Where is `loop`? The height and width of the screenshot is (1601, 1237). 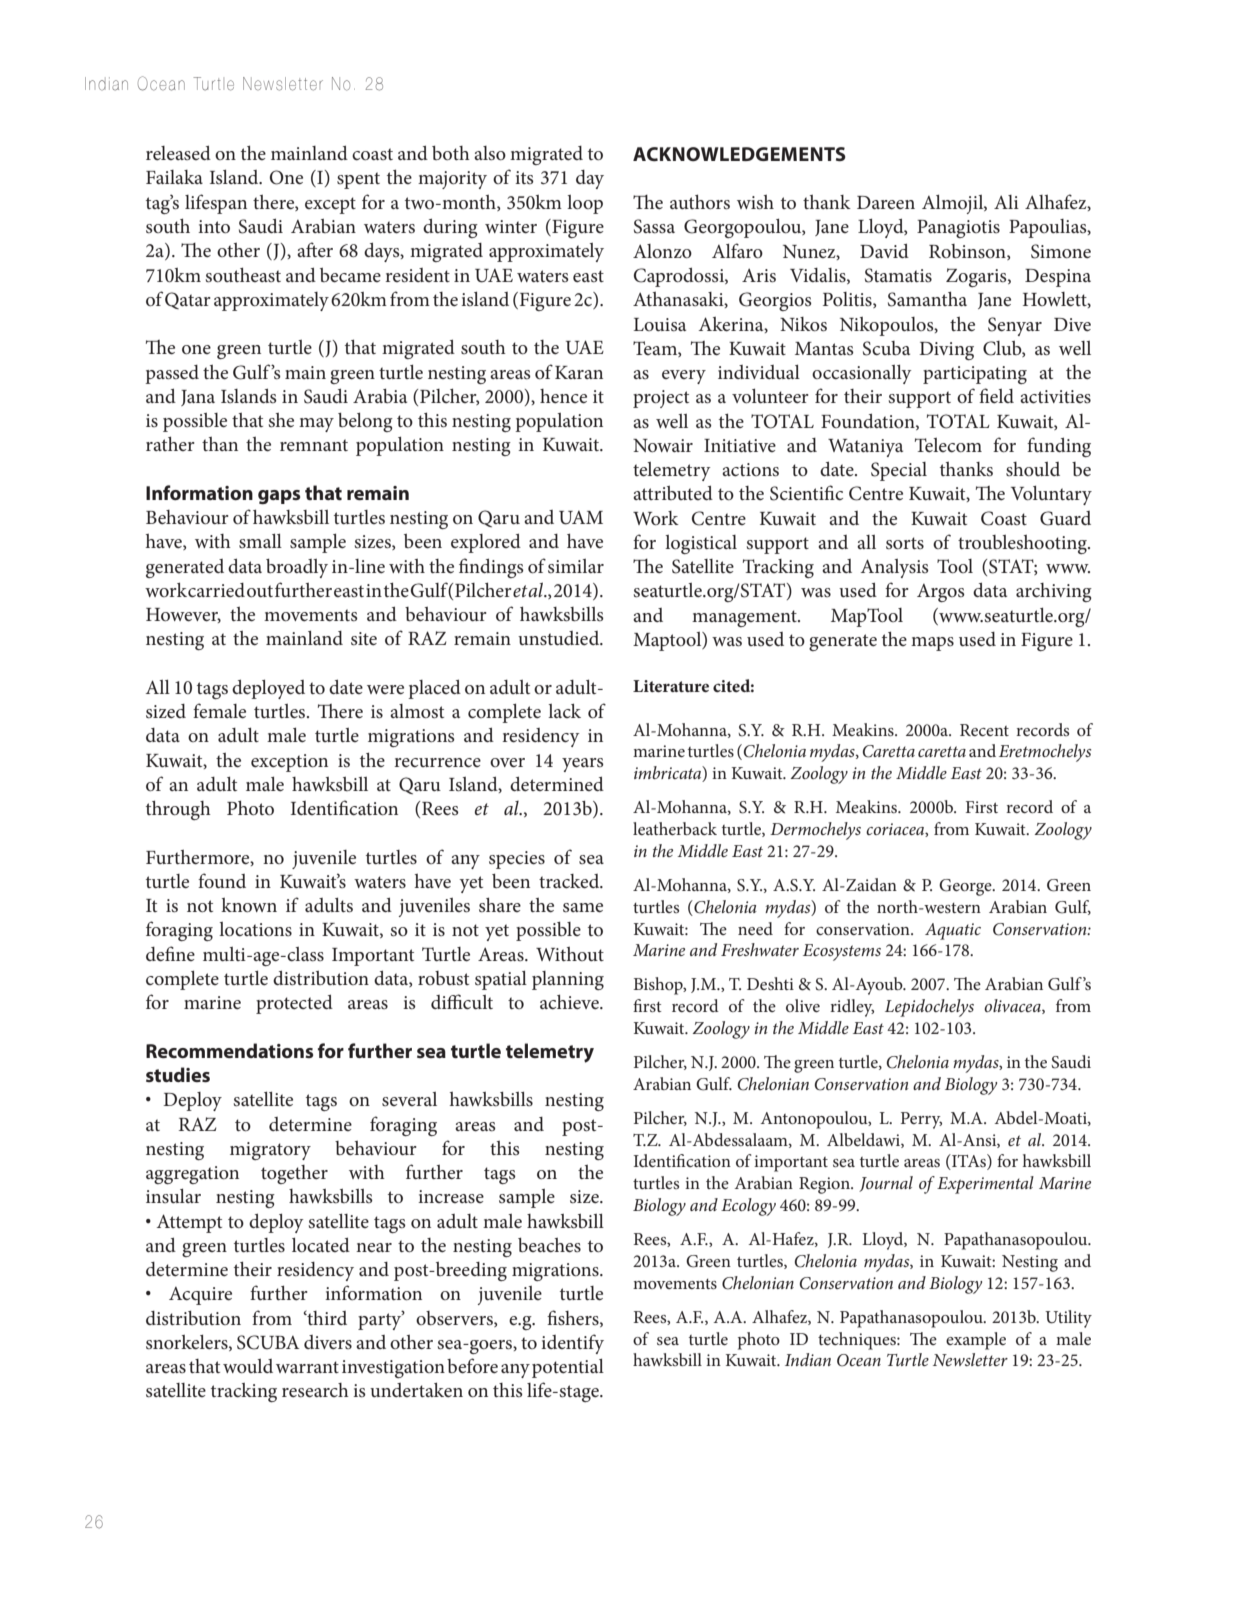
loop is located at coordinates (585, 204).
